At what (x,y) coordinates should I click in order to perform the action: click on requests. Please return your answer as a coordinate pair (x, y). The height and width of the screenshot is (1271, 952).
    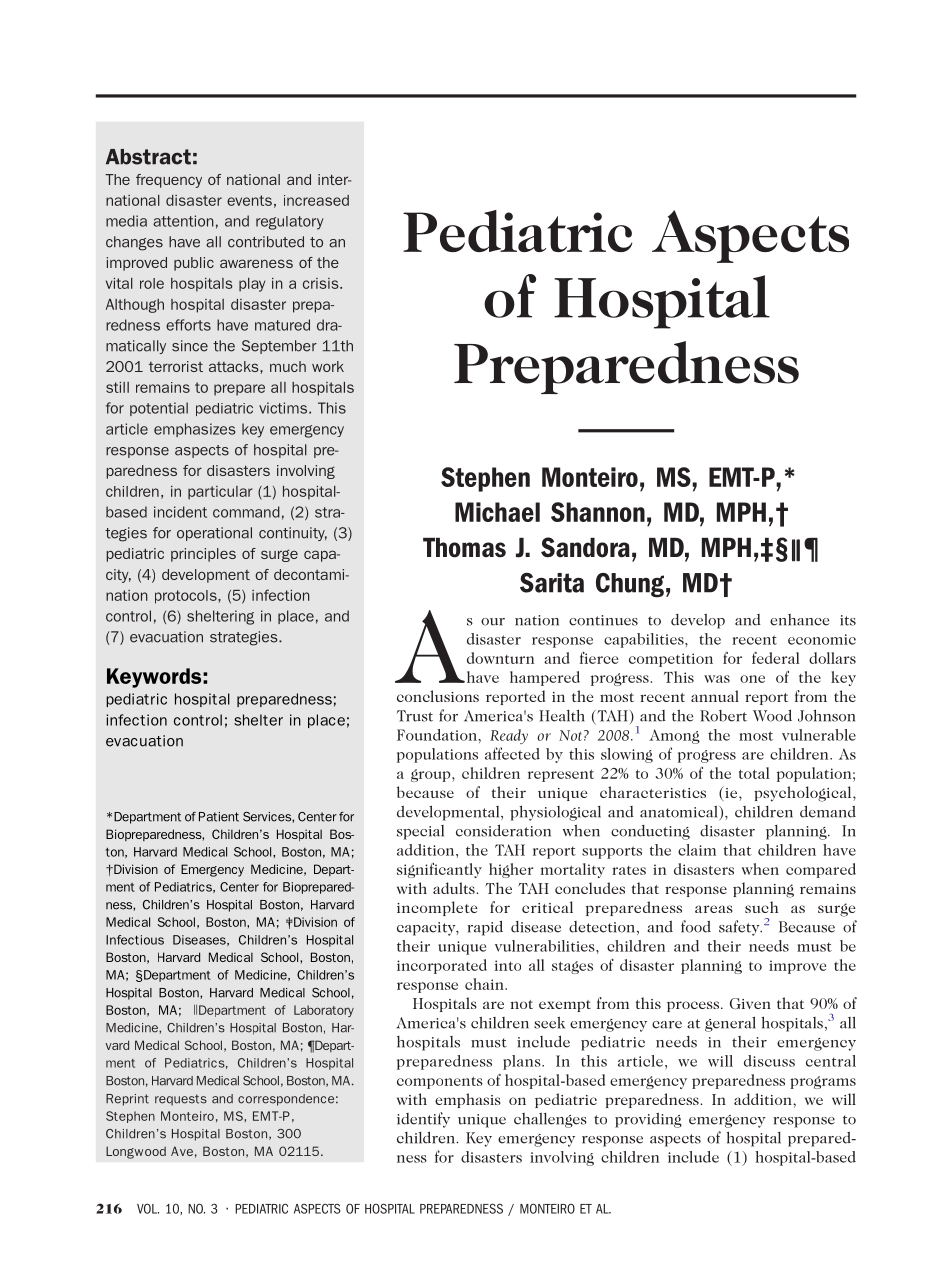
    Looking at the image, I should click on (181, 1100).
